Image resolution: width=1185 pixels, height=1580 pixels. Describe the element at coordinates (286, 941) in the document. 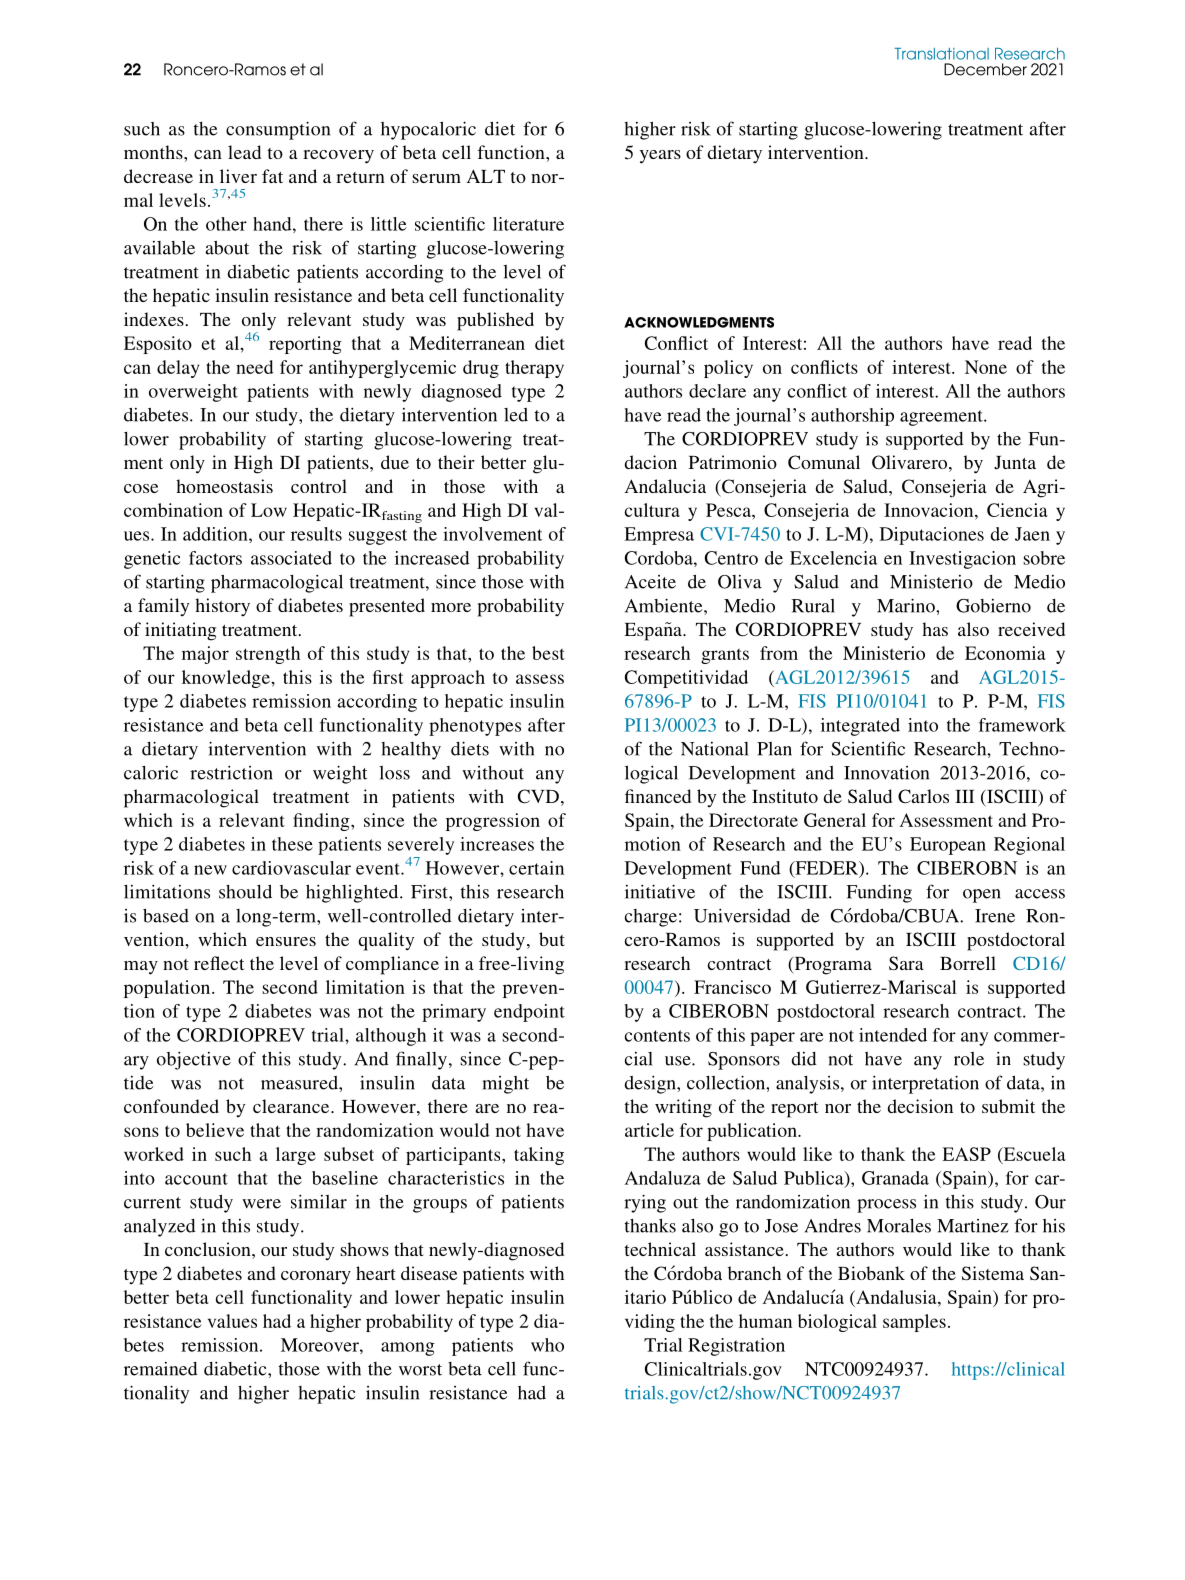

I see `ensures` at that location.
